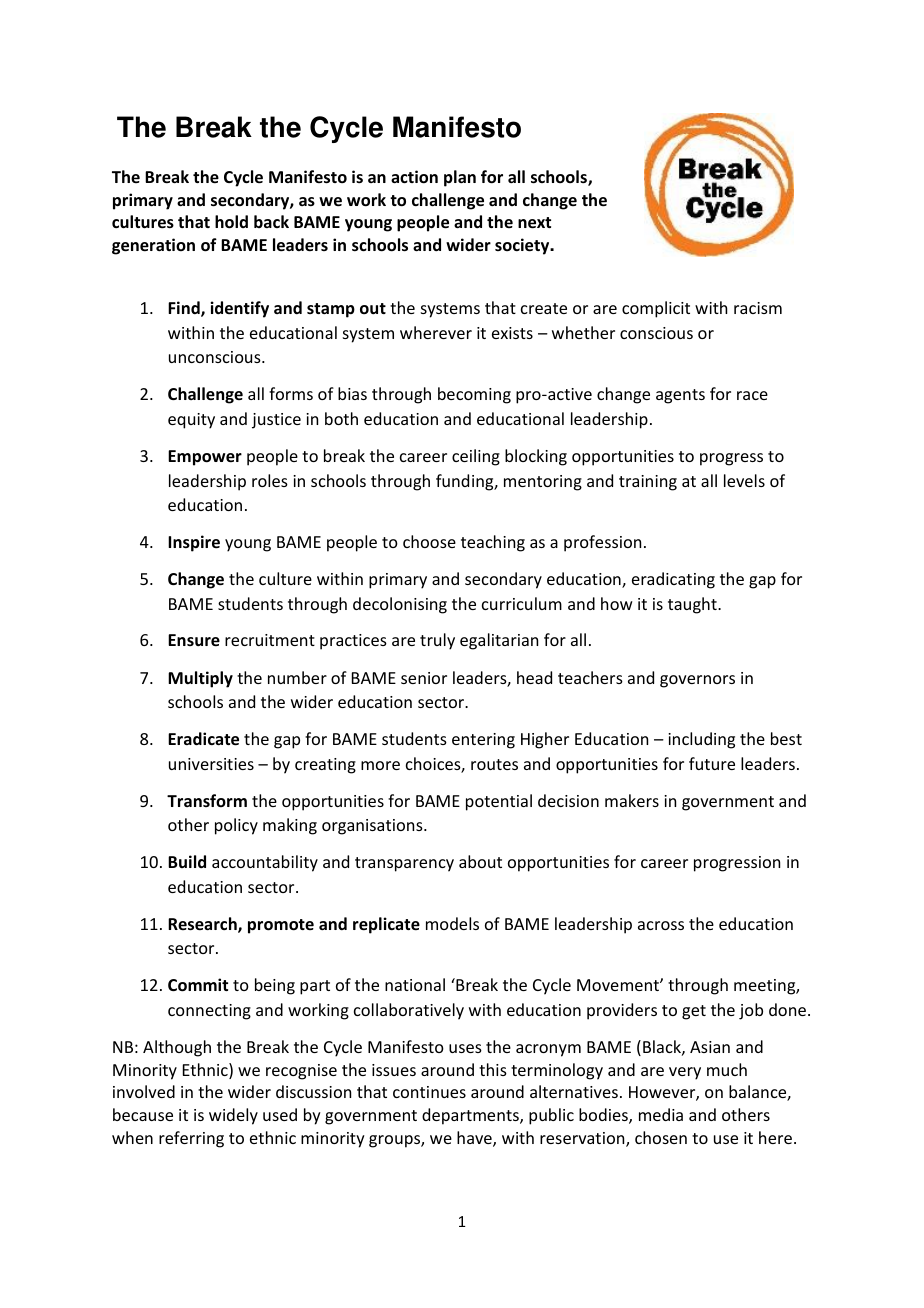 The height and width of the screenshot is (1308, 924). Describe the element at coordinates (697, 681) in the screenshot. I see `governors` at that location.
